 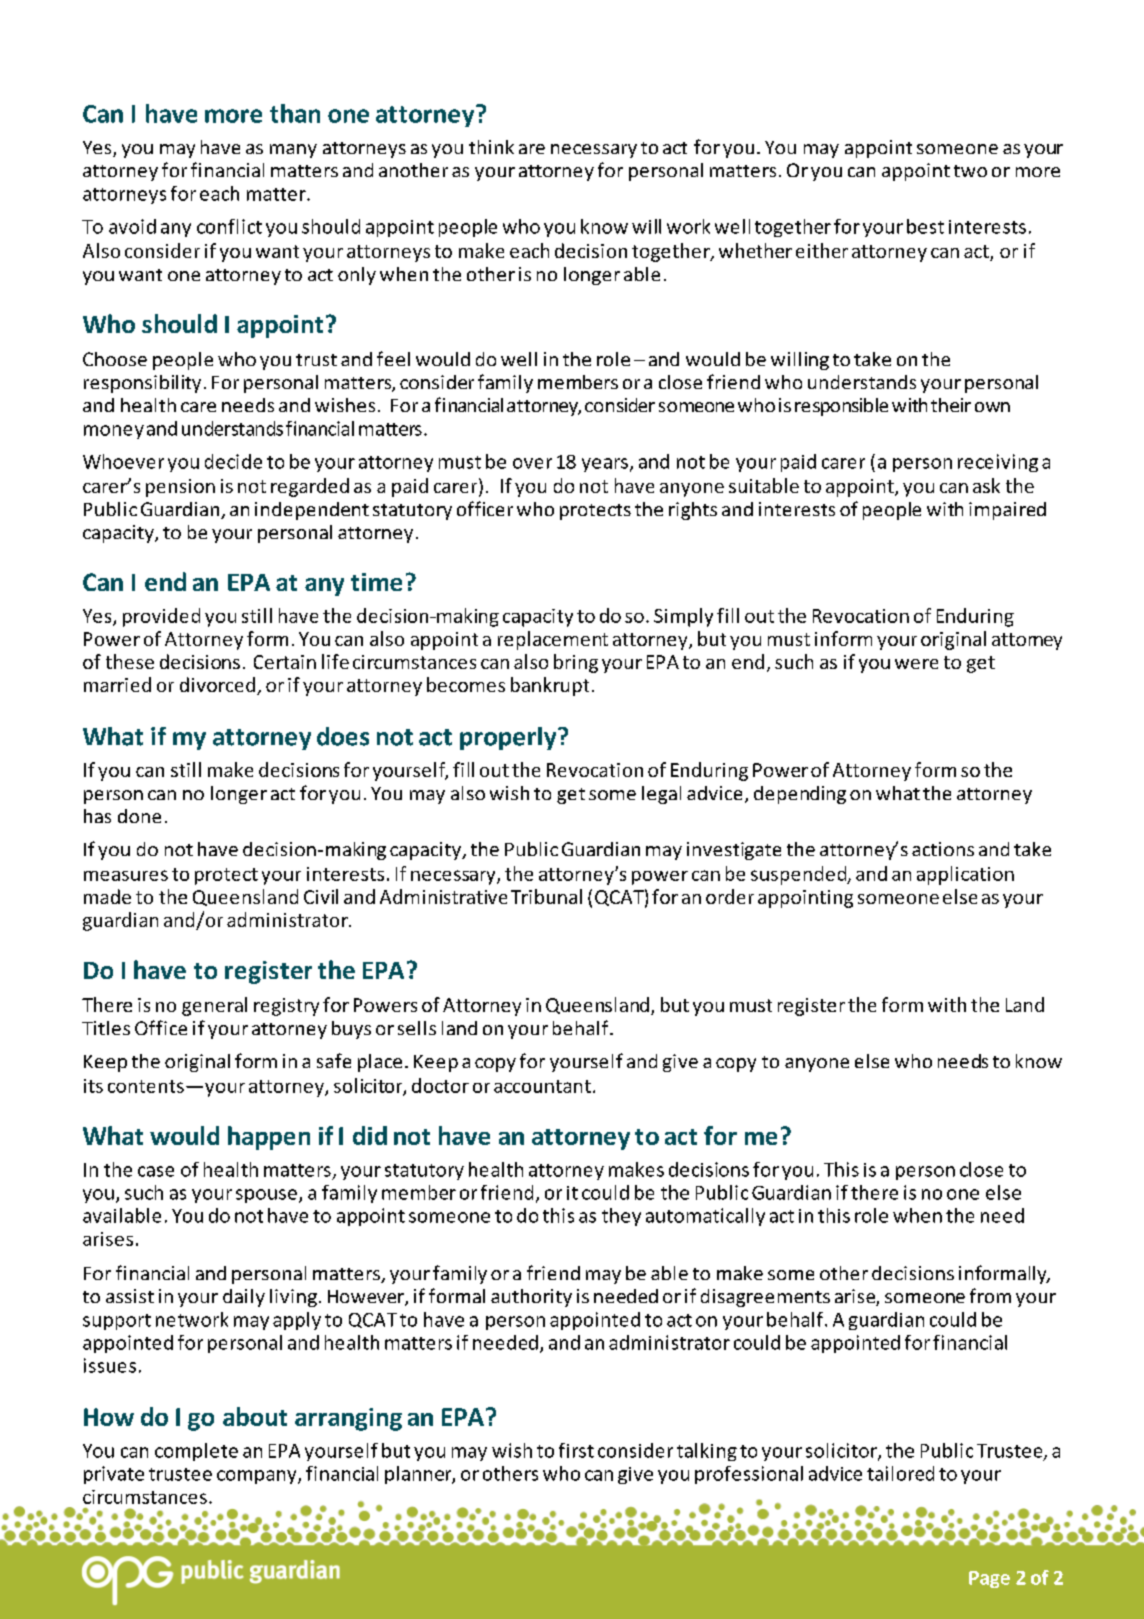 I want to click on conflict, so click(x=229, y=226).
